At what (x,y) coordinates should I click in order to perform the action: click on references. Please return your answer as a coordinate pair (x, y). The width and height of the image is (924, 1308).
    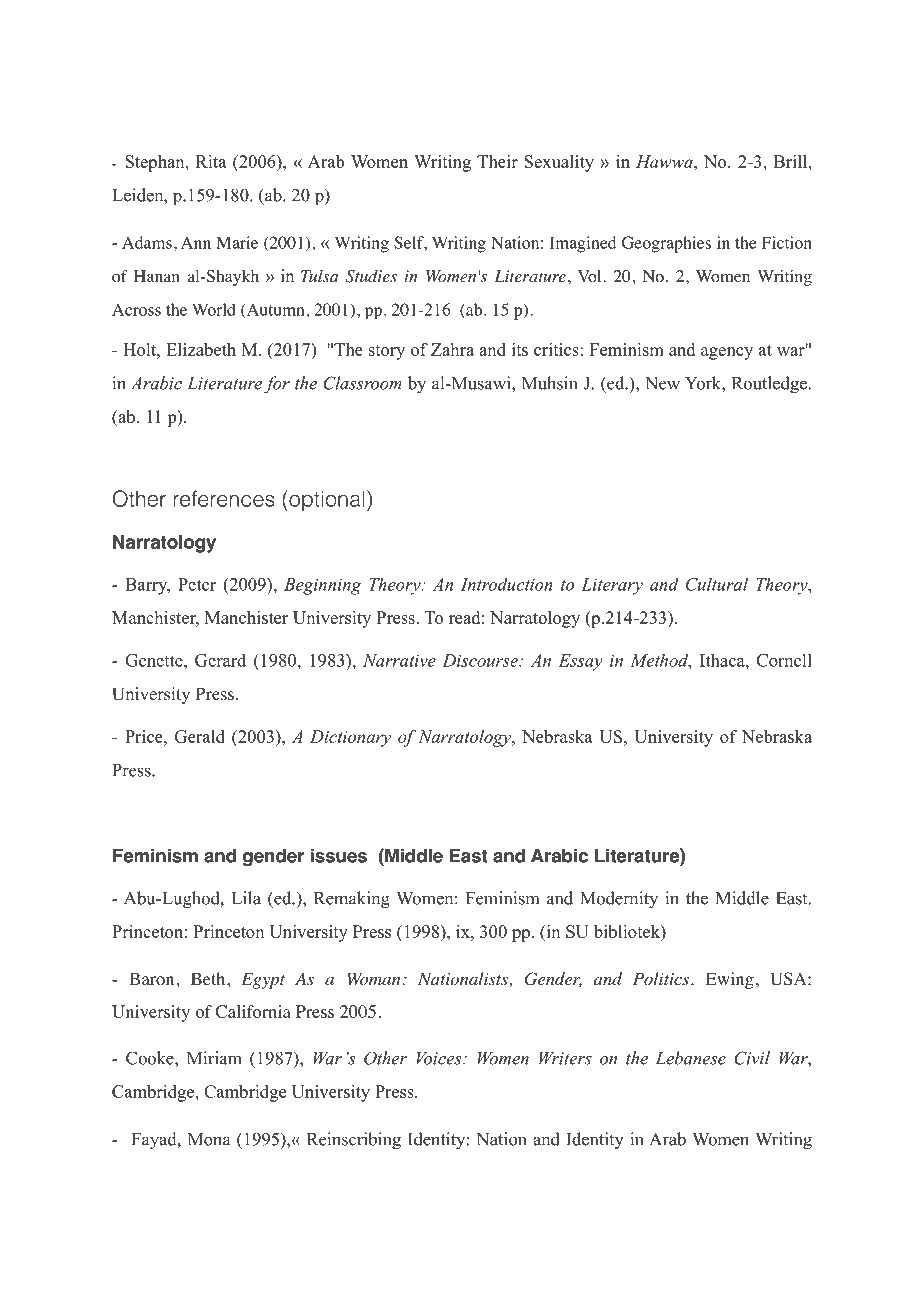
    Looking at the image, I should click on (224, 498).
